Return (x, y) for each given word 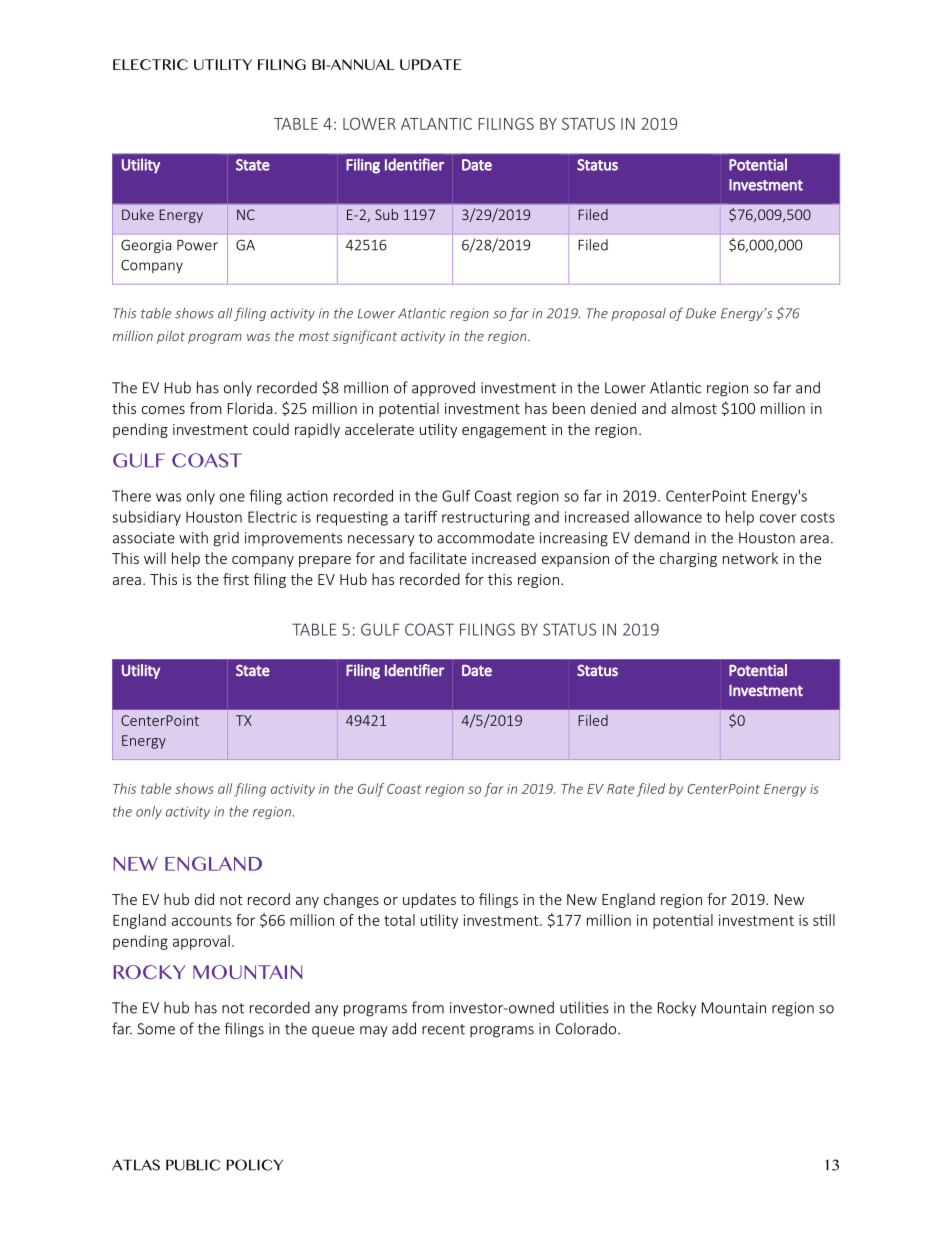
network (750, 558)
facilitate (438, 558)
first (236, 579)
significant (365, 337)
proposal (638, 314)
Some (156, 1029)
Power (197, 245)
